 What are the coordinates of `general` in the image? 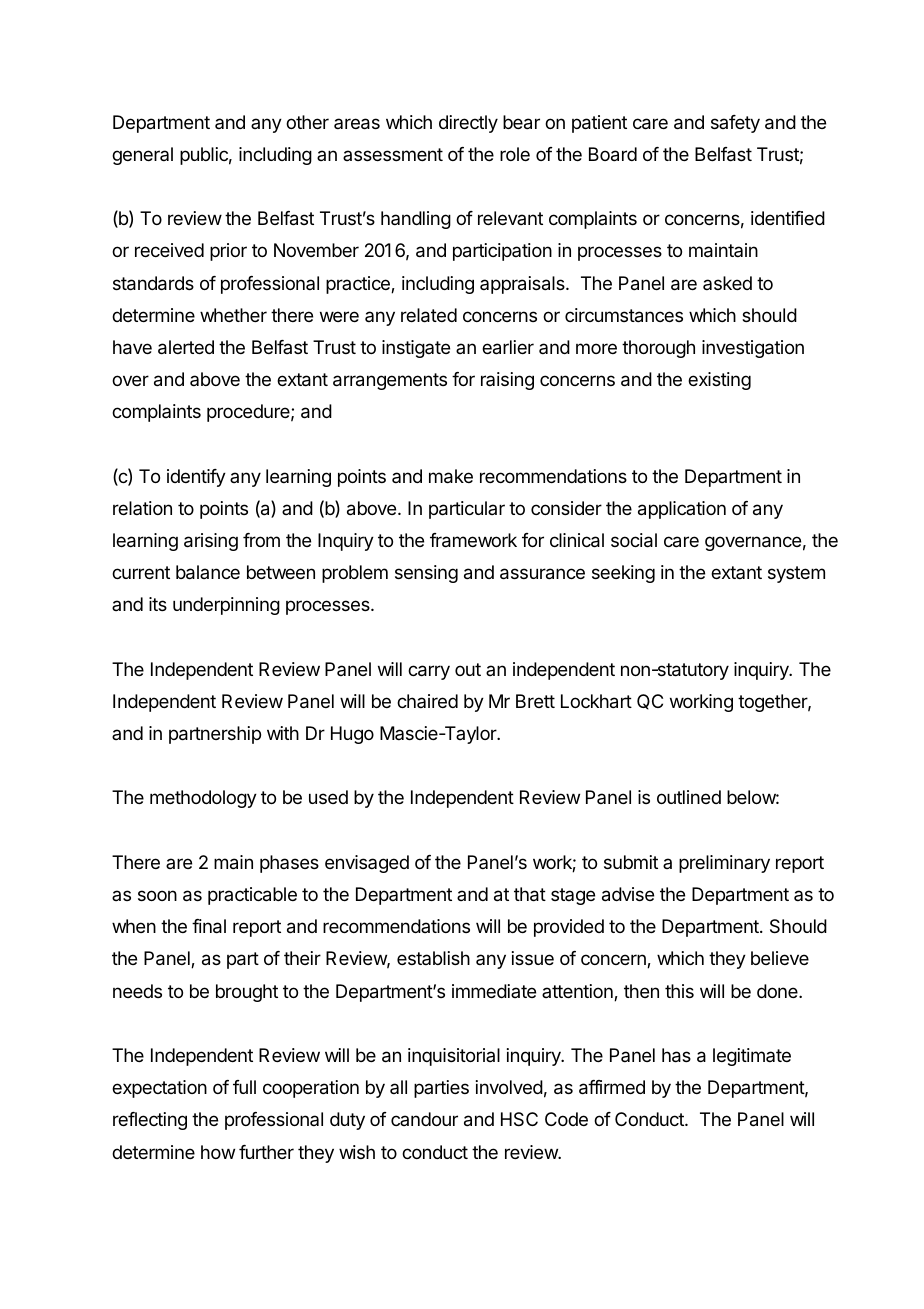 It's located at (142, 156).
